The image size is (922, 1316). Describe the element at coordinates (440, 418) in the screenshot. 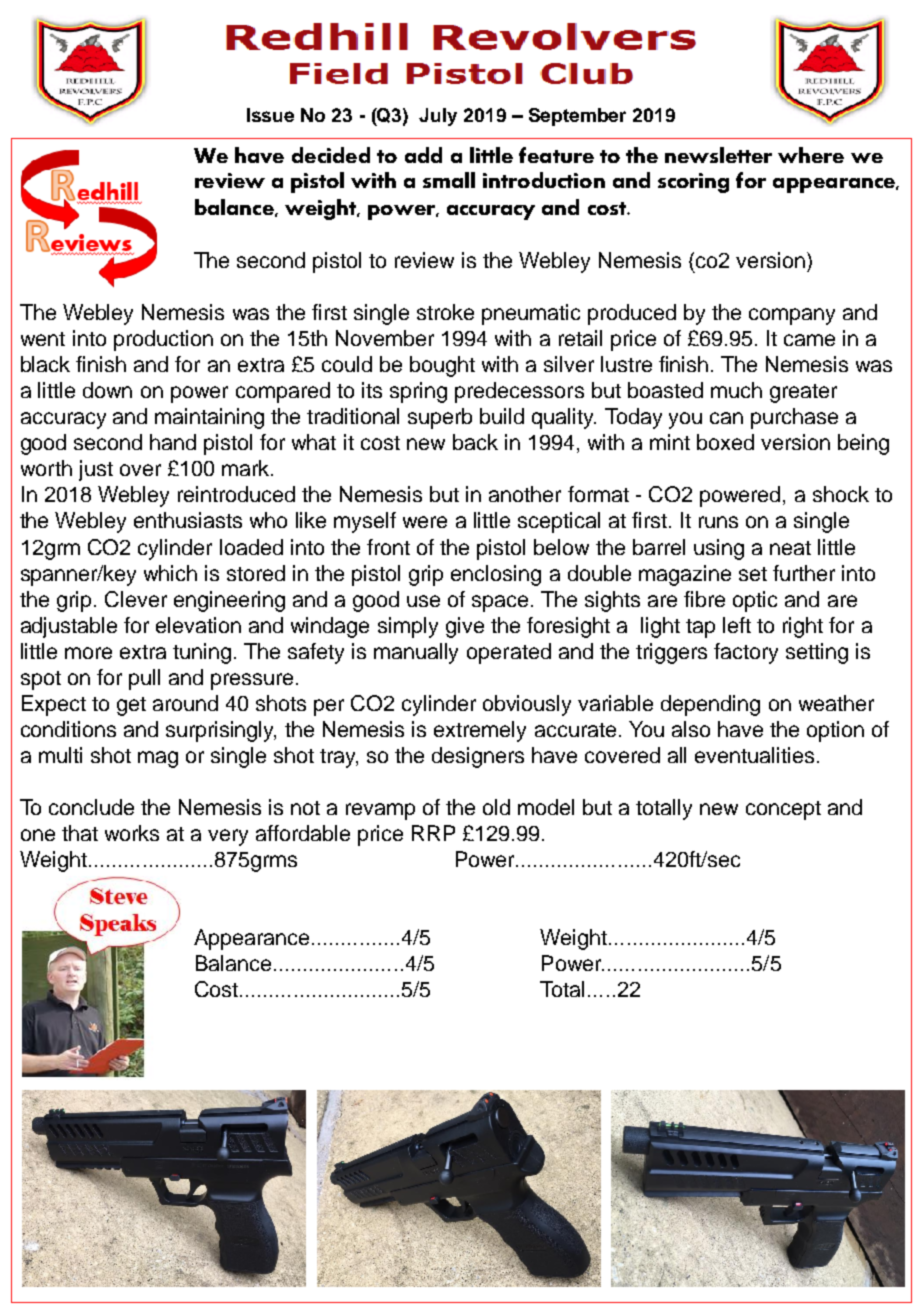

I see `superb` at that location.
